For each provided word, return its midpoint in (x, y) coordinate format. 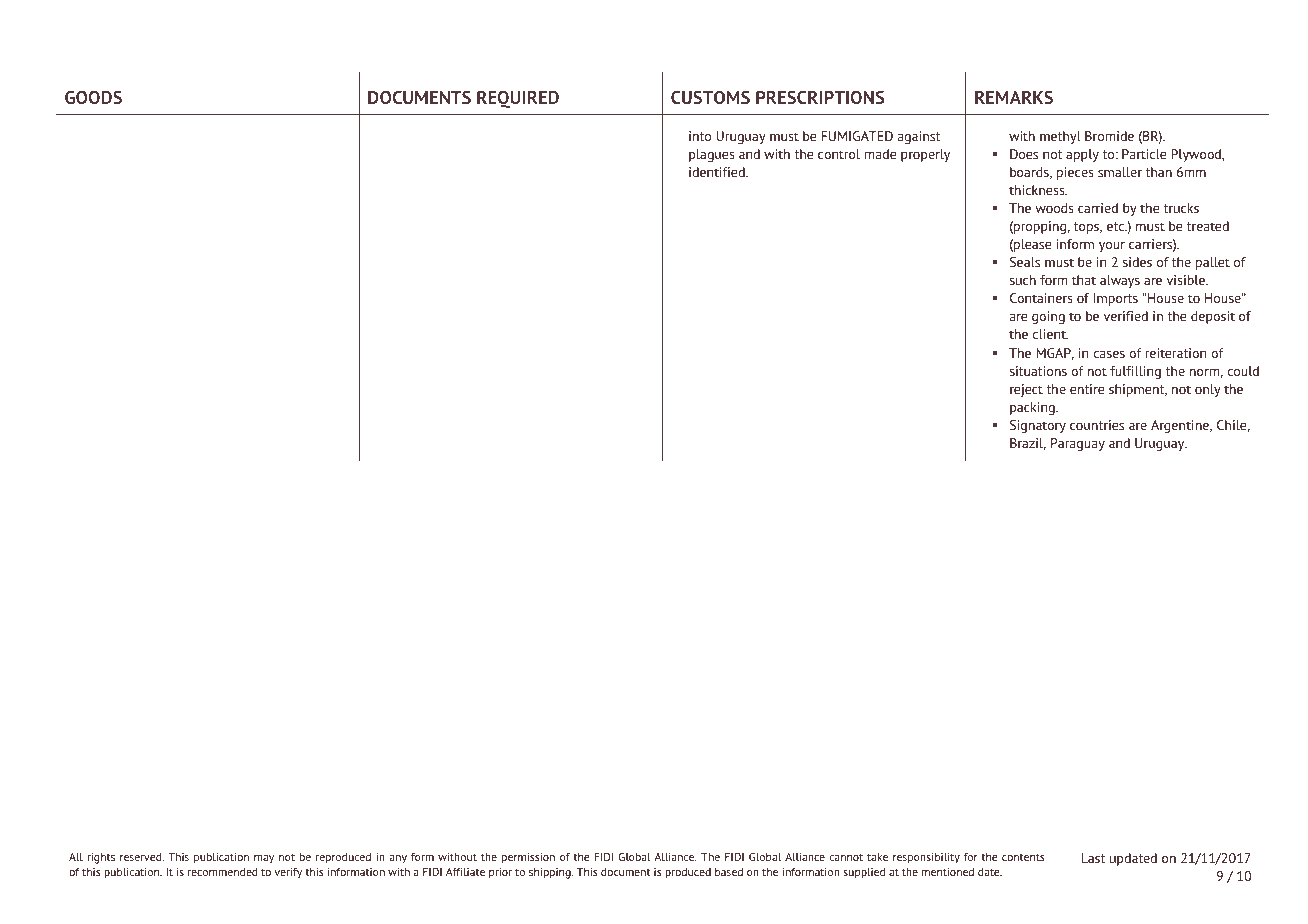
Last (1093, 858)
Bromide (1109, 136)
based (729, 872)
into (700, 136)
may (264, 859)
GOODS (93, 97)
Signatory (1038, 426)
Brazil (1028, 444)
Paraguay (1078, 444)
